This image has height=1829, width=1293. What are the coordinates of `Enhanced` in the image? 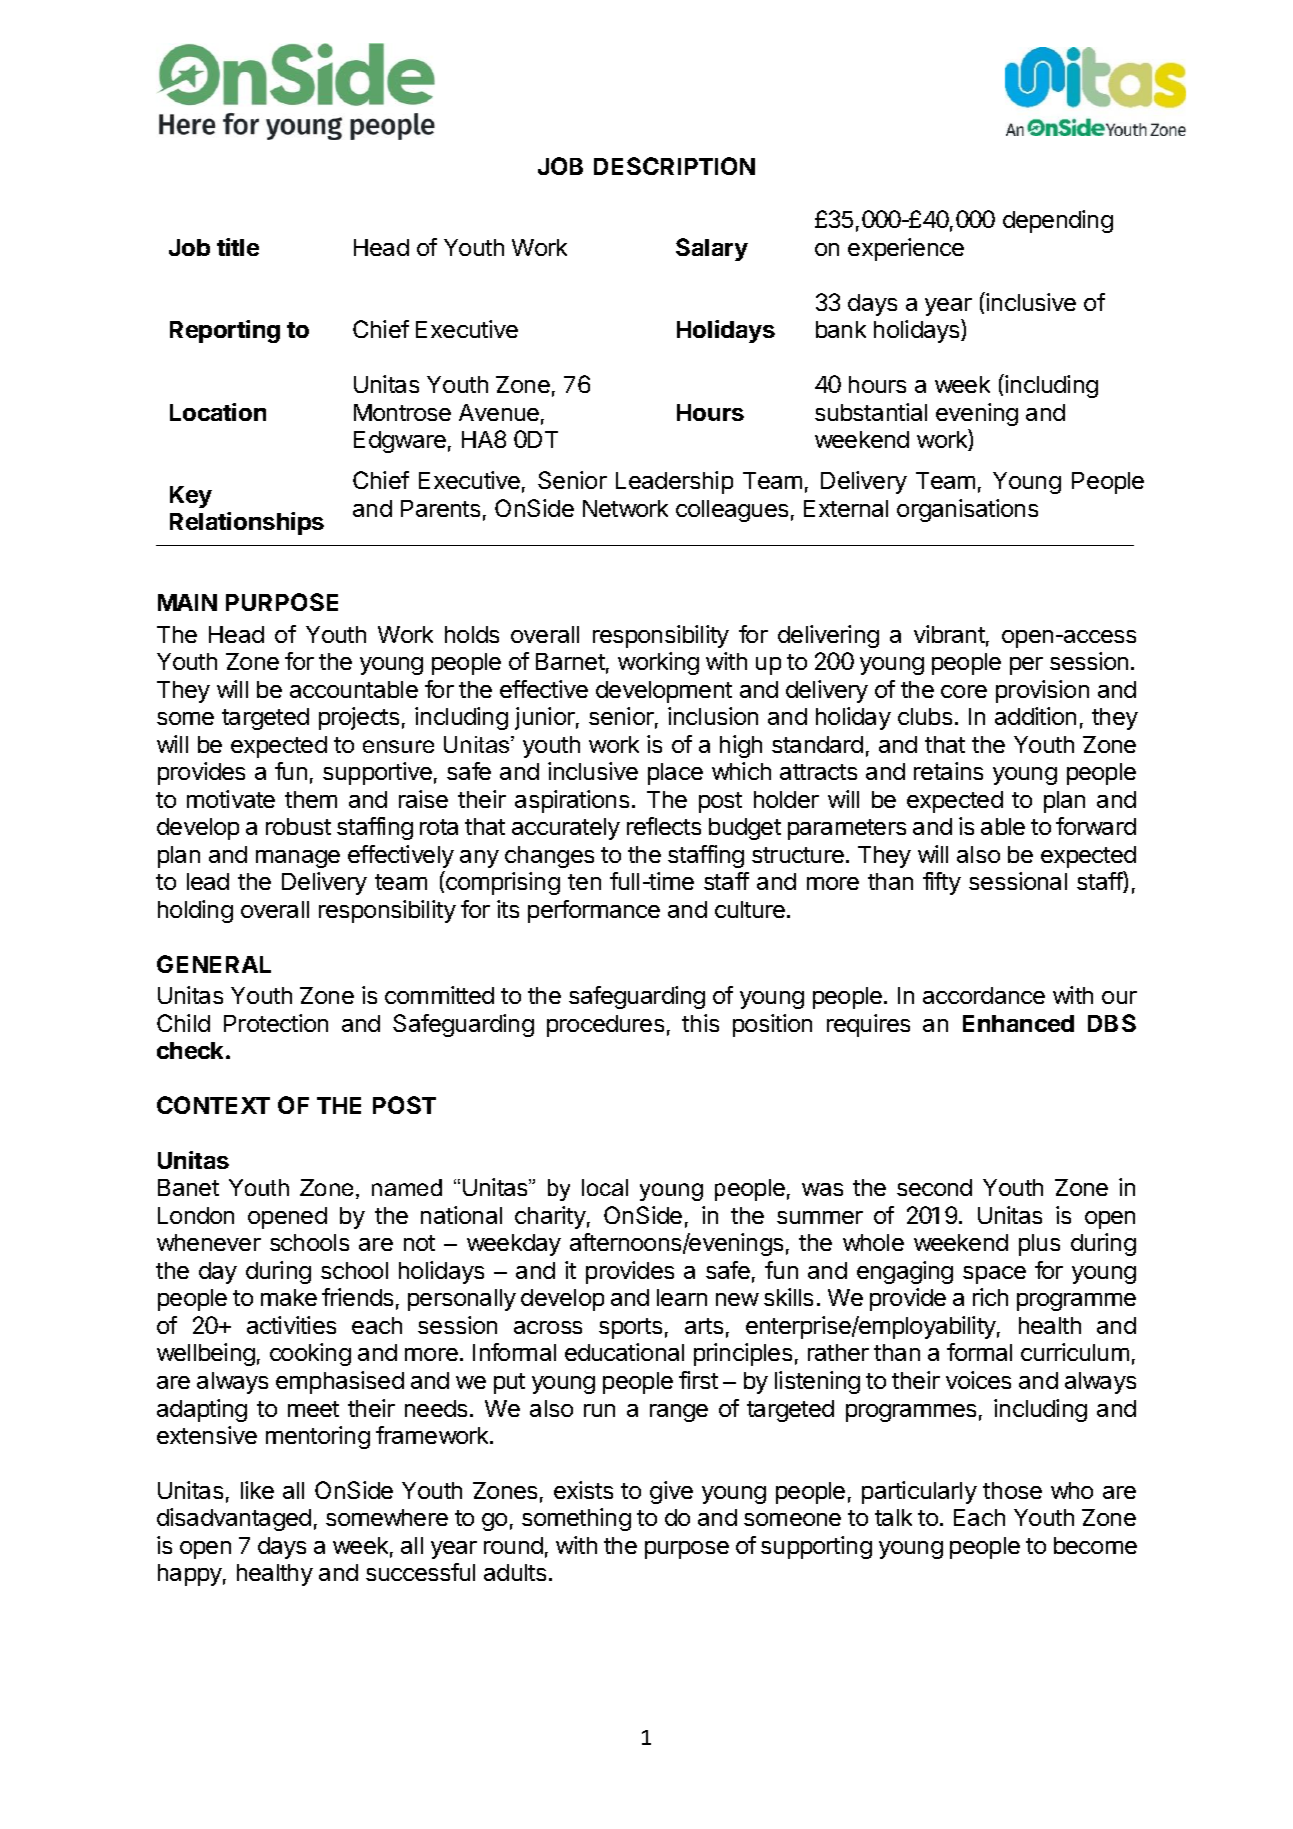 It's located at (1018, 1023).
